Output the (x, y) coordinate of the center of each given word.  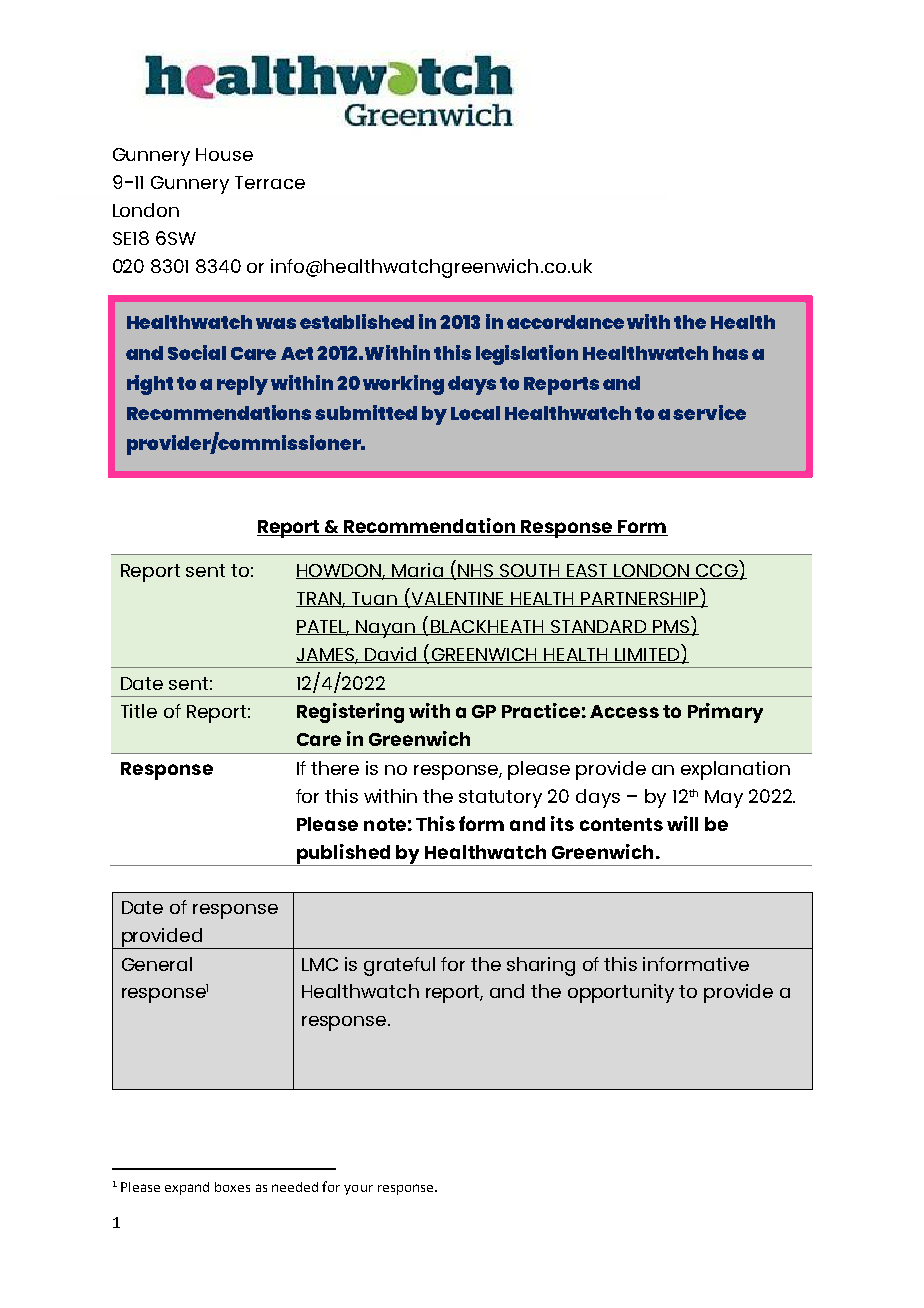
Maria (418, 571)
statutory (500, 799)
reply (242, 385)
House (224, 154)
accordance (565, 322)
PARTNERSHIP (640, 599)
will (682, 823)
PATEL (322, 627)
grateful (399, 966)
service (709, 412)
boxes (232, 1187)
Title (139, 711)
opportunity (621, 993)
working (403, 385)
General (157, 964)
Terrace (270, 182)
